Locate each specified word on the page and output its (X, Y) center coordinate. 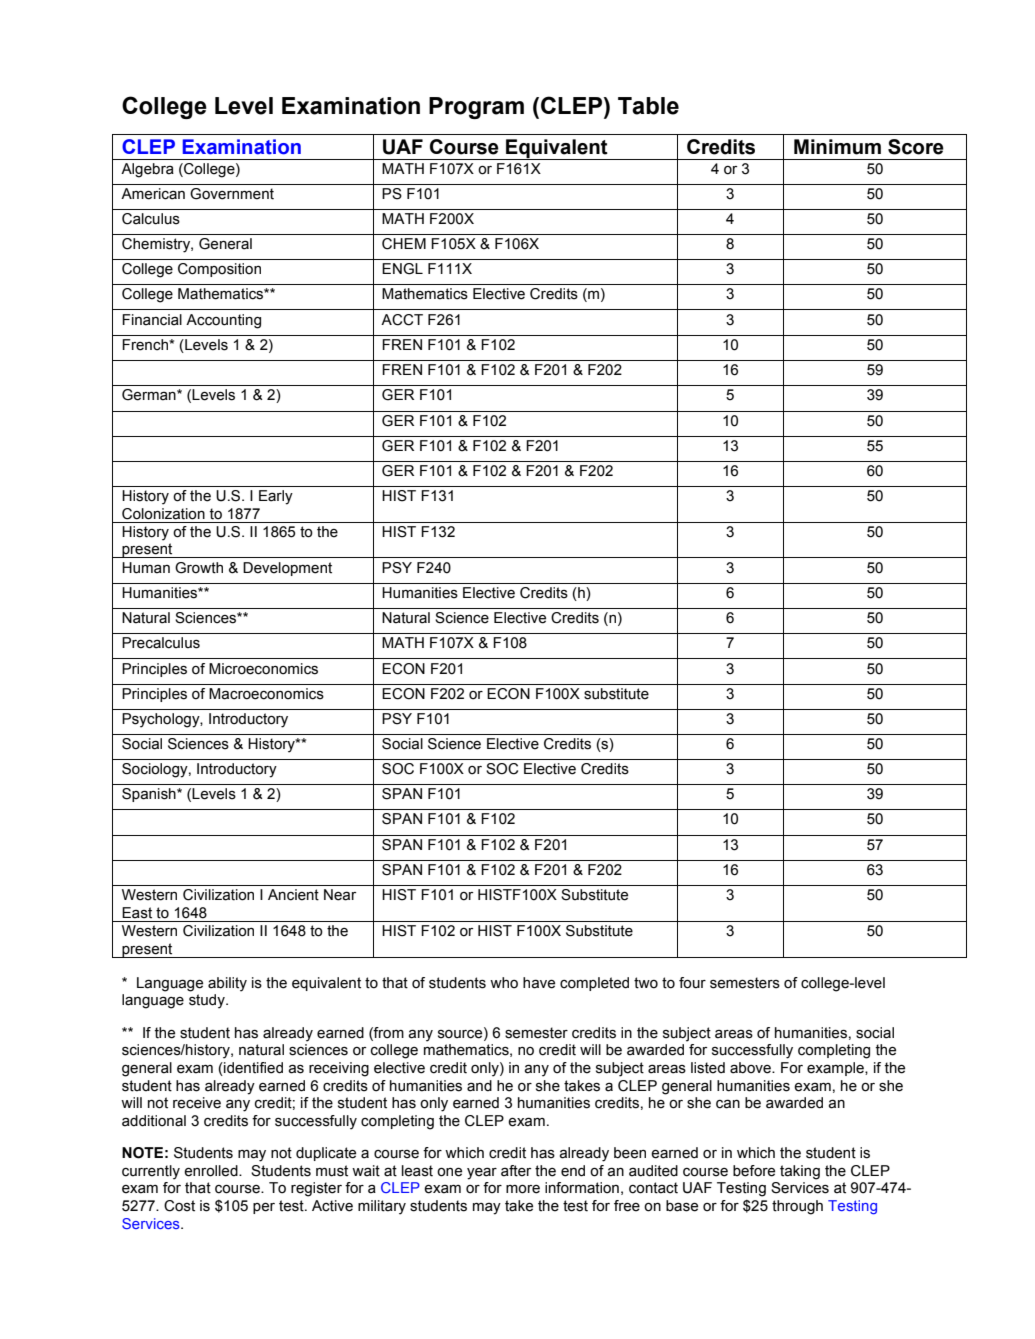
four (692, 983)
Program (476, 108)
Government (232, 194)
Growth (199, 568)
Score (916, 147)
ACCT (402, 320)
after (516, 1171)
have (539, 983)
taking (800, 1172)
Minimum (837, 147)
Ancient (293, 895)
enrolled (212, 1171)
